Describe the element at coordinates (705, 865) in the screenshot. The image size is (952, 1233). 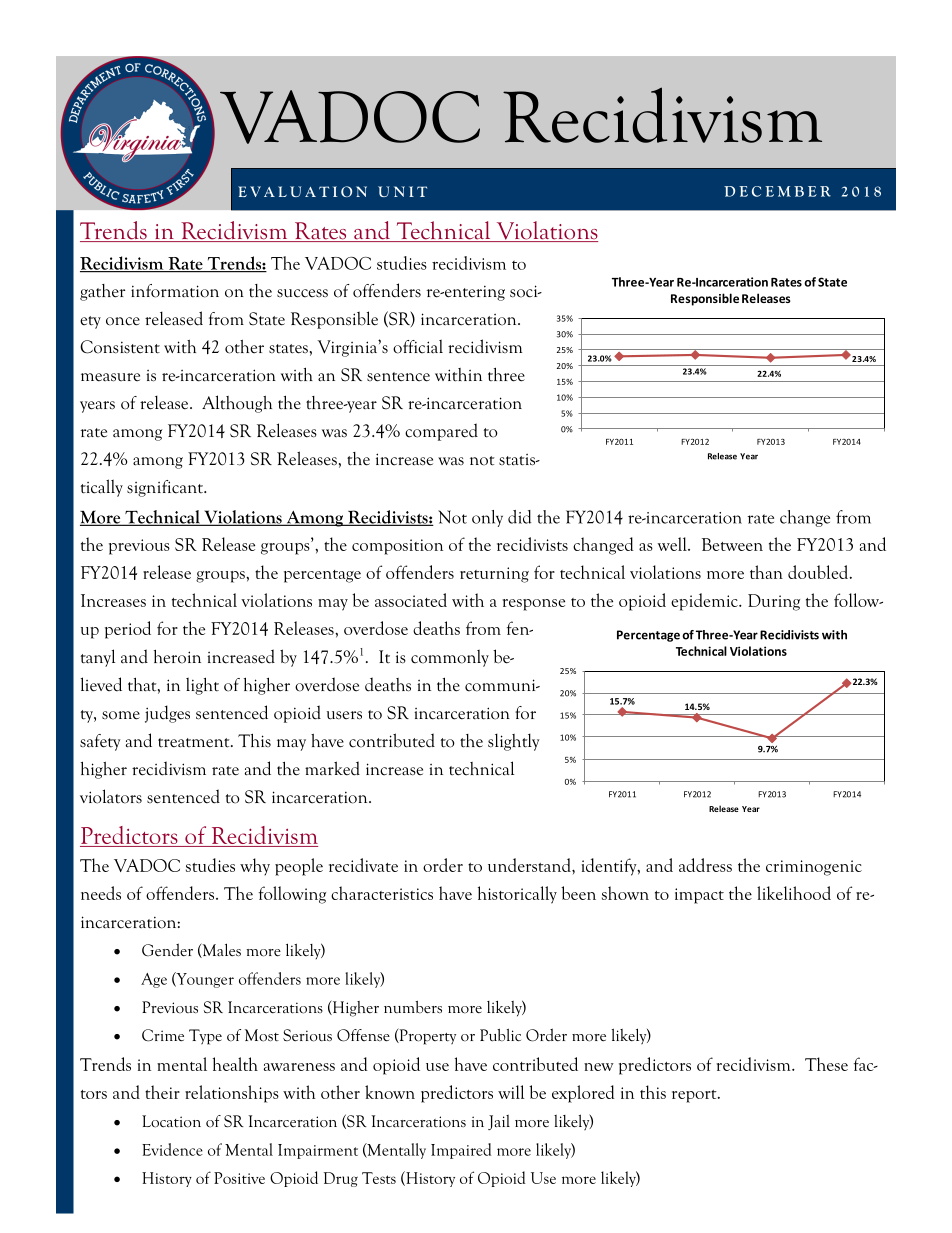
I see `address` at that location.
